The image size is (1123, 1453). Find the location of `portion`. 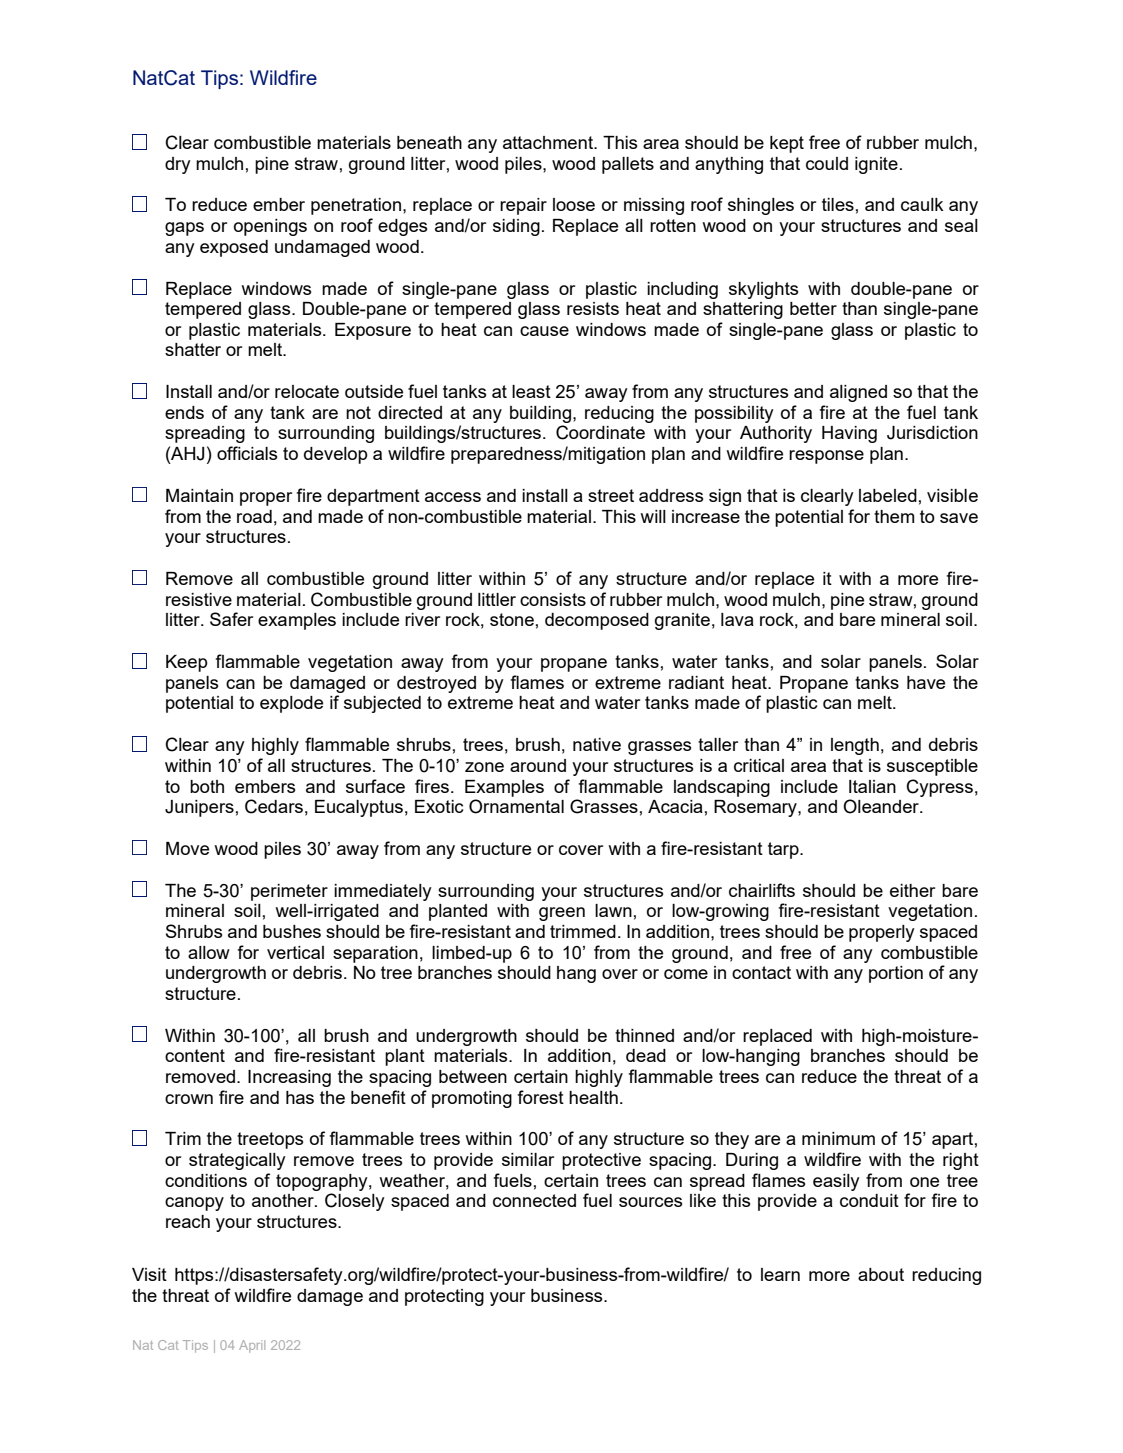

portion is located at coordinates (896, 974).
